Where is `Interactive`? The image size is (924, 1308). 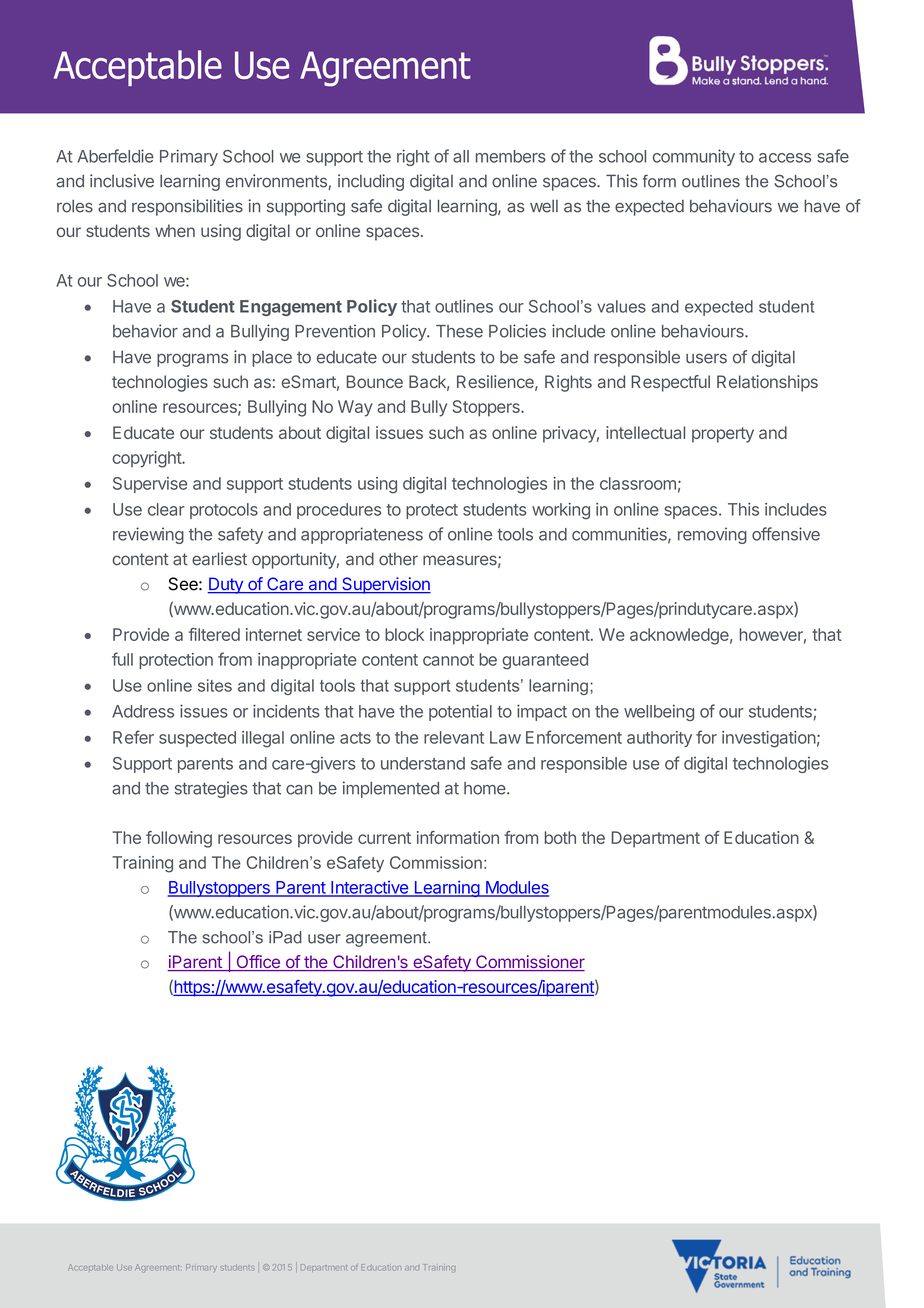
Interactive is located at coordinates (369, 888).
